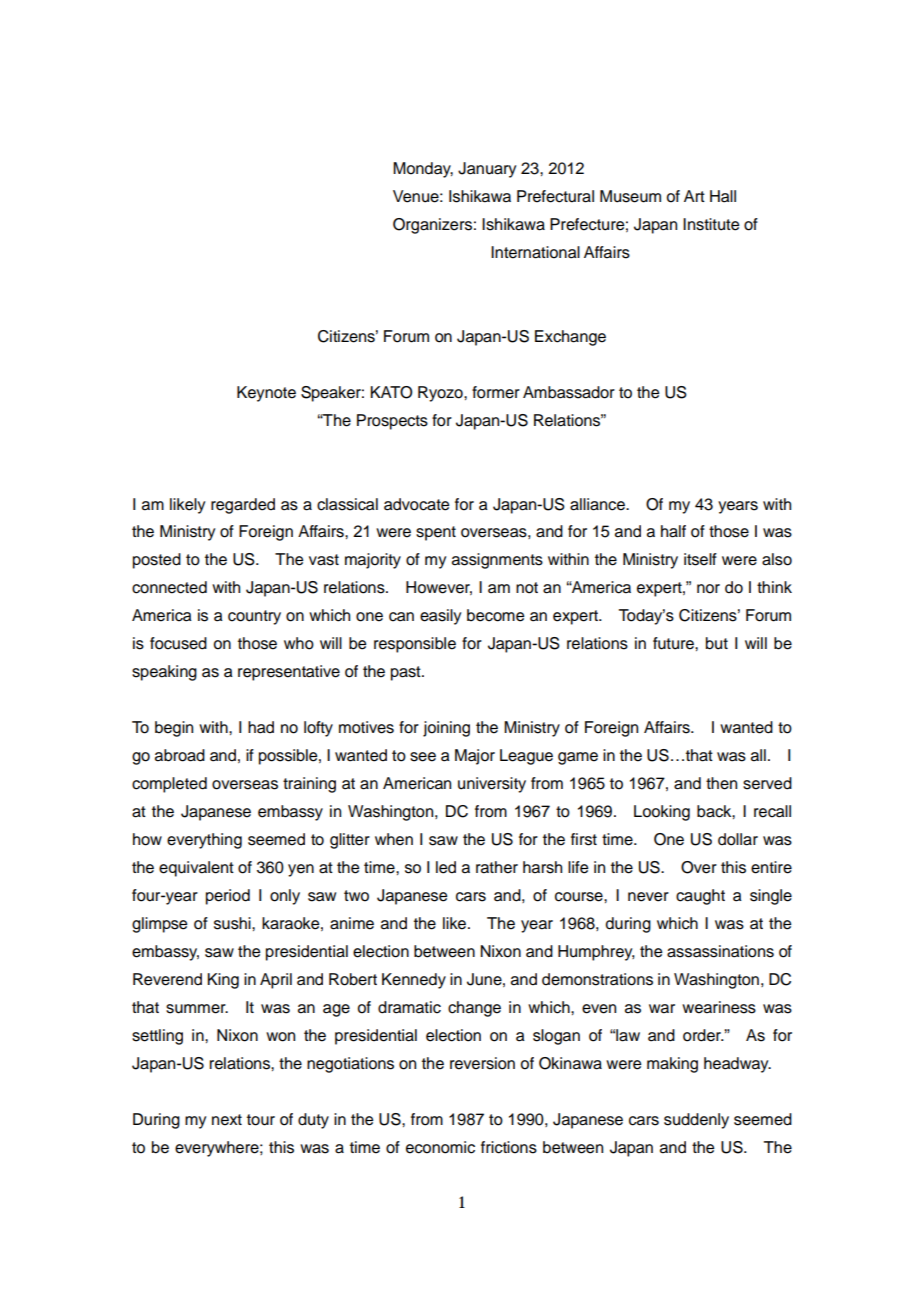 The width and height of the image is (924, 1308). What do you see at coordinates (694, 196) in the image?
I see `Art` at bounding box center [694, 196].
